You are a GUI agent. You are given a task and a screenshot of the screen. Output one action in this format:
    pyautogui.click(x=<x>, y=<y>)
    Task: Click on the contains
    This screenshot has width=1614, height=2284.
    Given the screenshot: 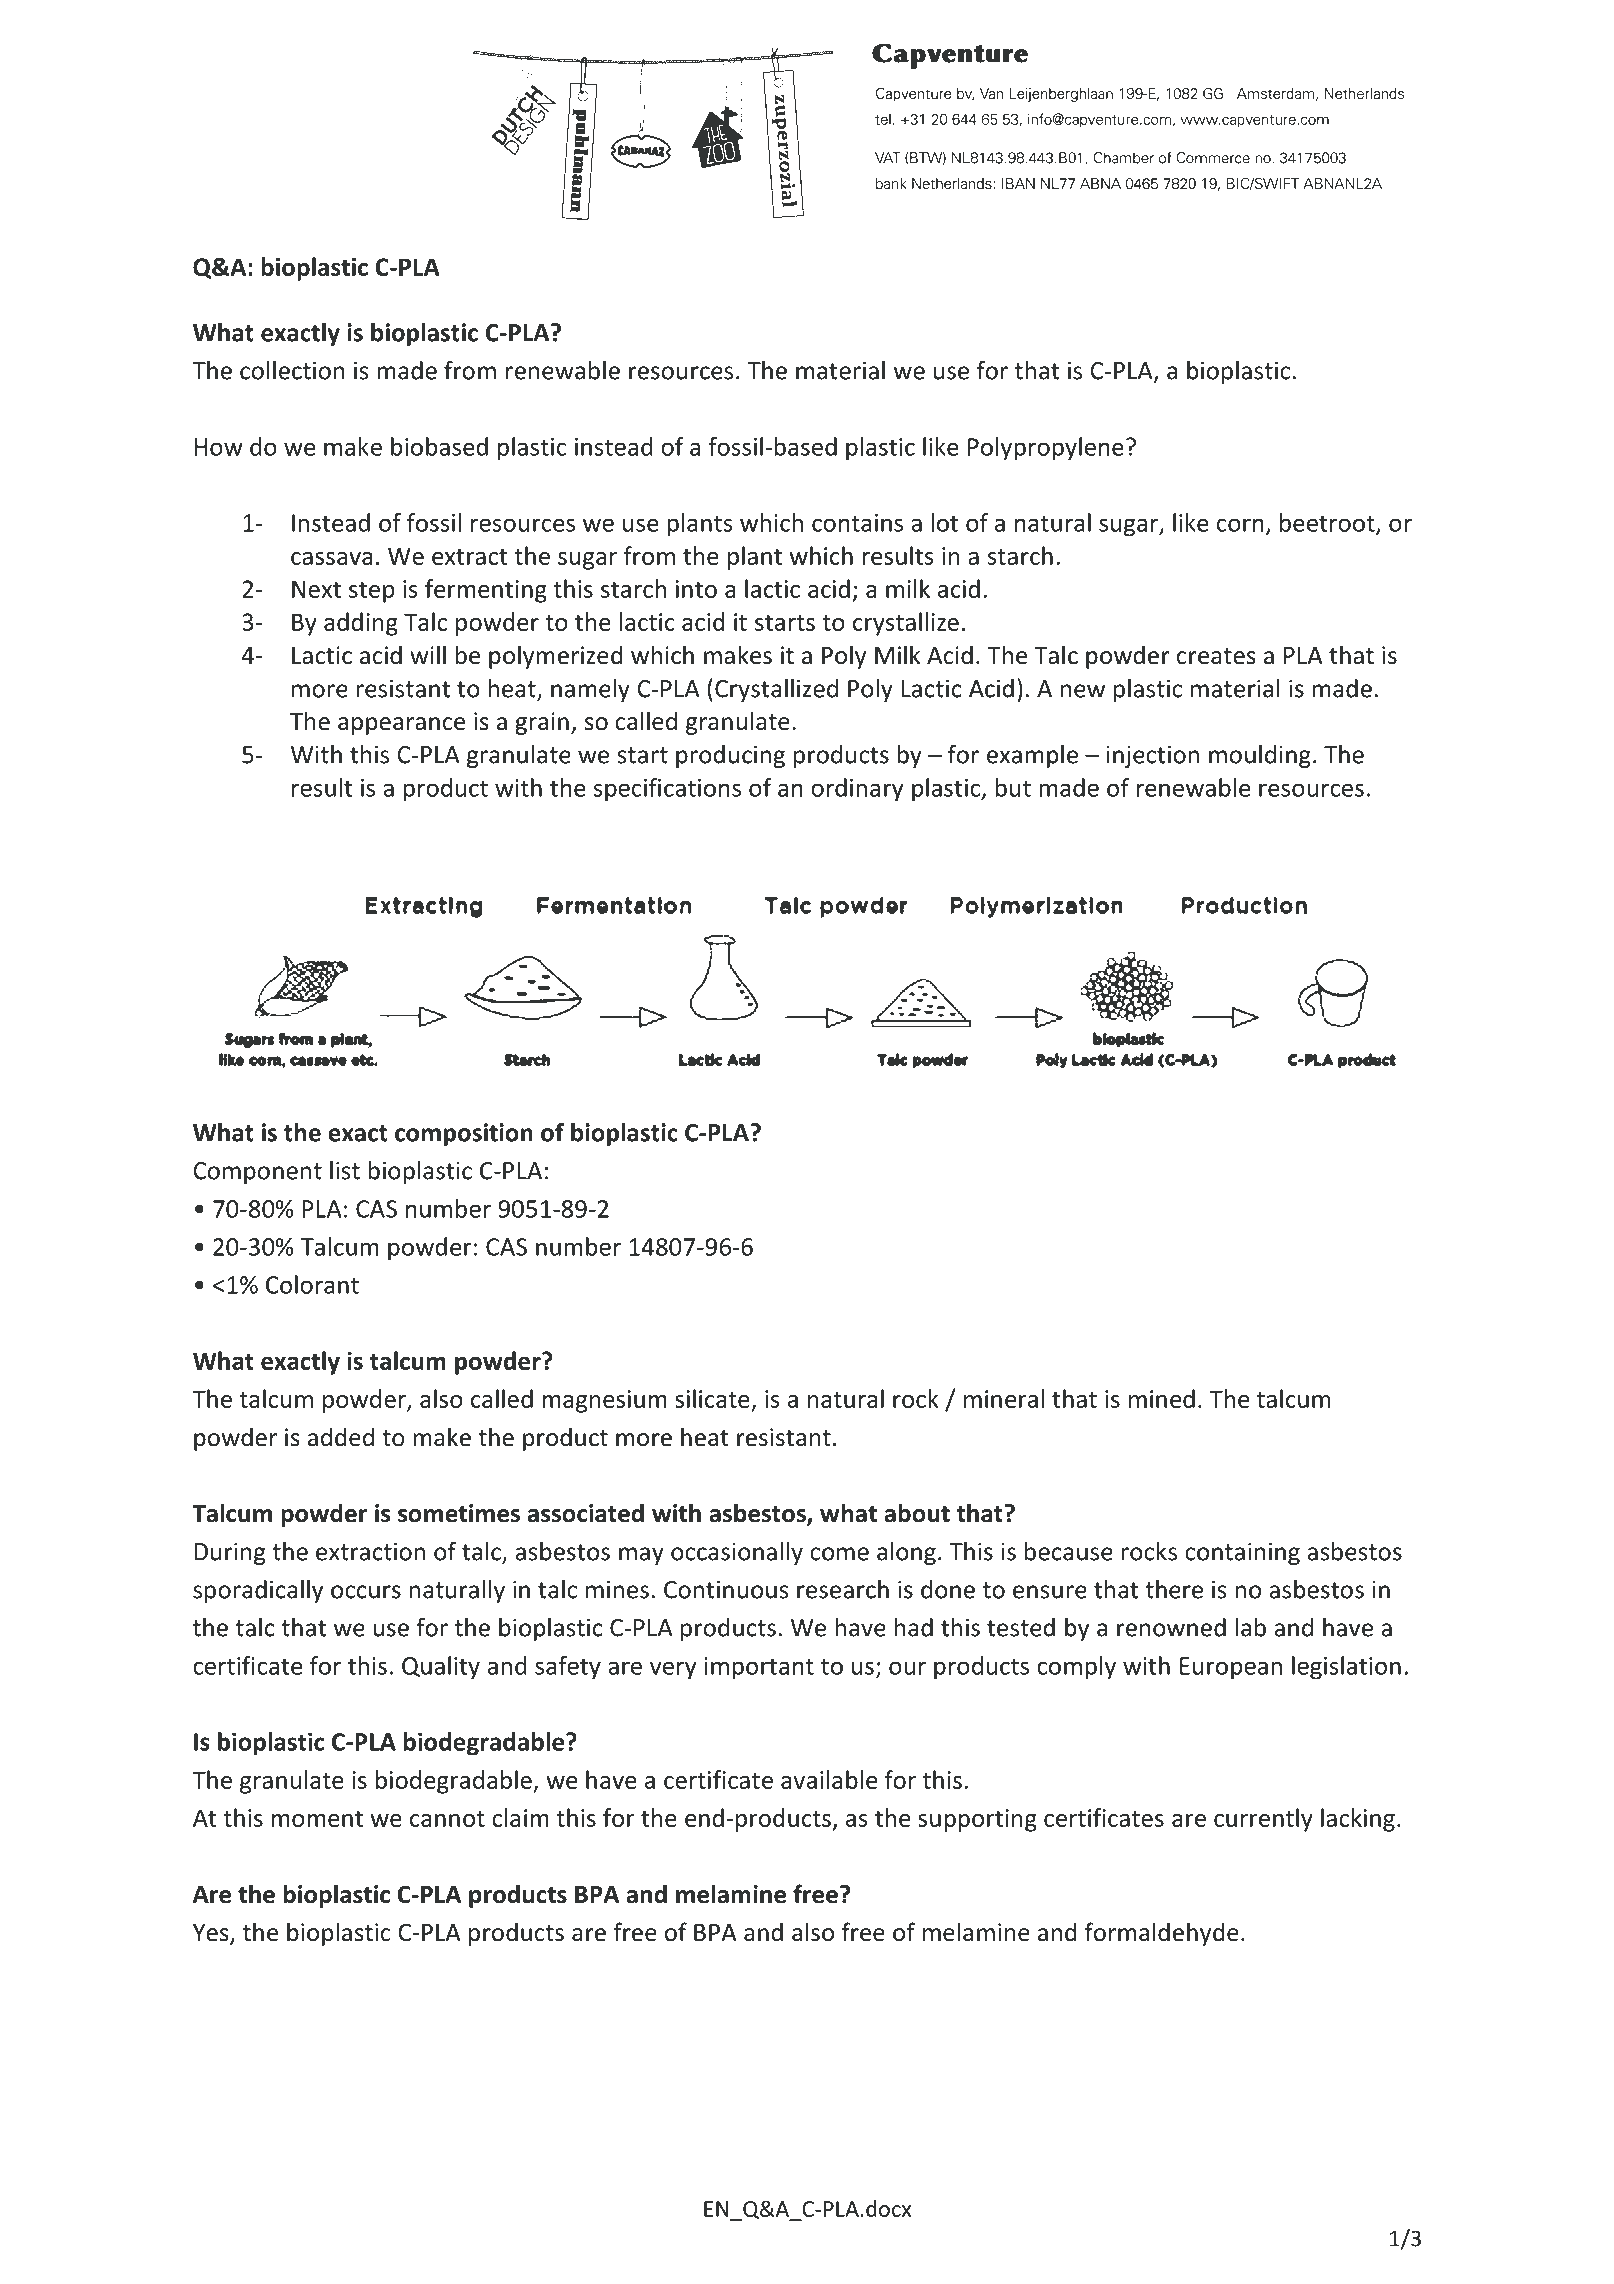 What is the action you would take?
    pyautogui.click(x=857, y=523)
